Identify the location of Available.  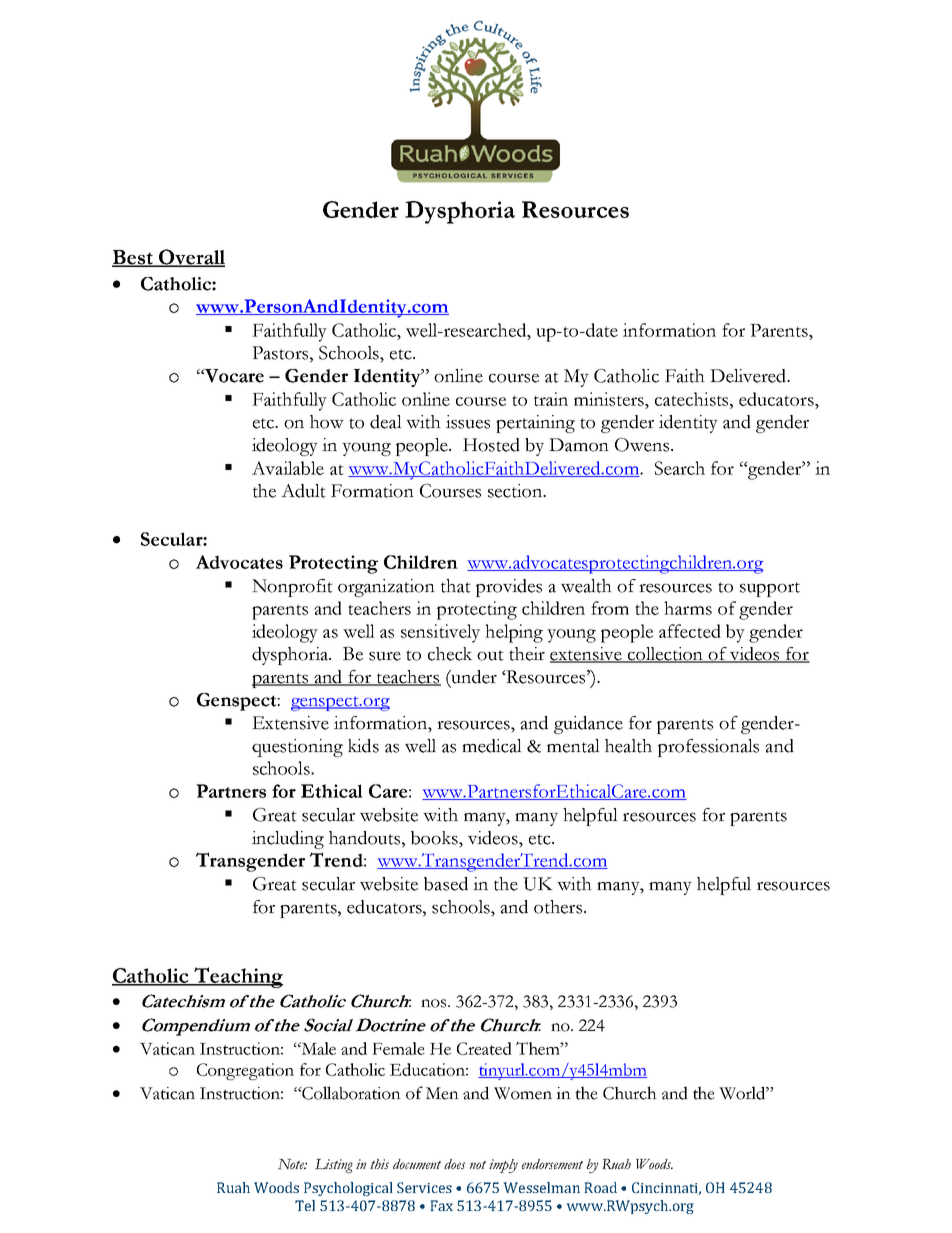
(288, 468).
